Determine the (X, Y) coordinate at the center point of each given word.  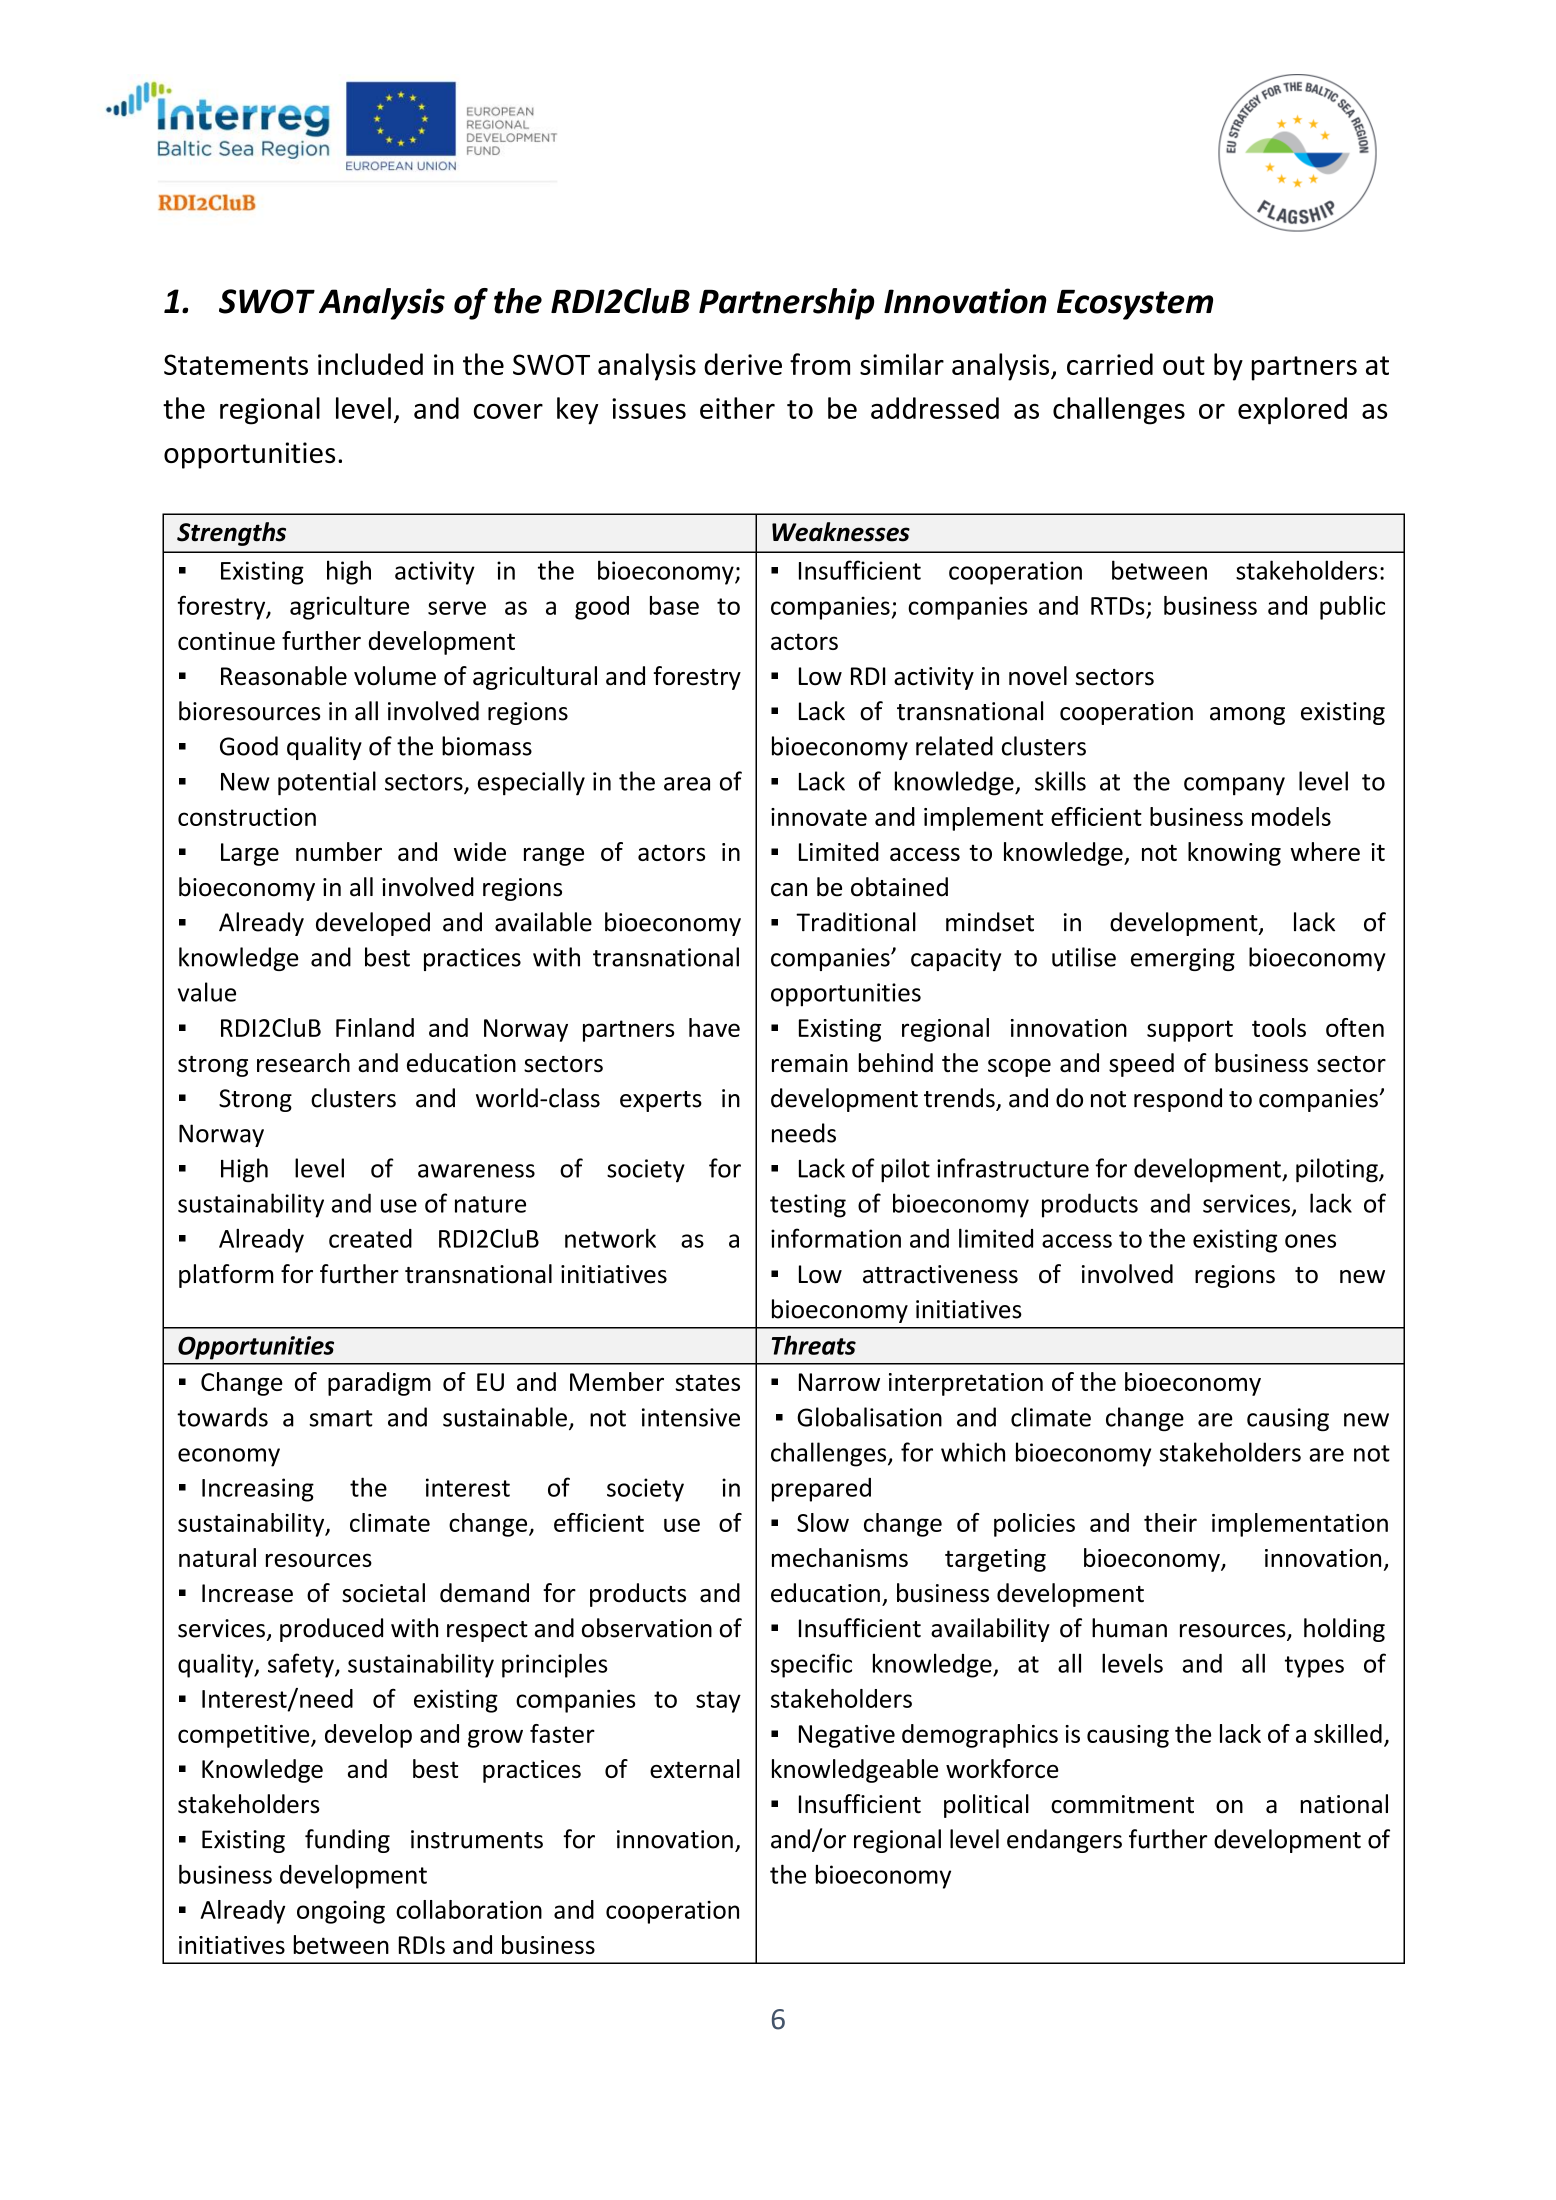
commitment (1122, 1804)
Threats (814, 1345)
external (695, 1768)
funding (347, 1841)
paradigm (379, 1384)
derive (743, 364)
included (370, 364)
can (789, 890)
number (339, 851)
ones (1310, 1241)
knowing (1234, 854)
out (1184, 365)
